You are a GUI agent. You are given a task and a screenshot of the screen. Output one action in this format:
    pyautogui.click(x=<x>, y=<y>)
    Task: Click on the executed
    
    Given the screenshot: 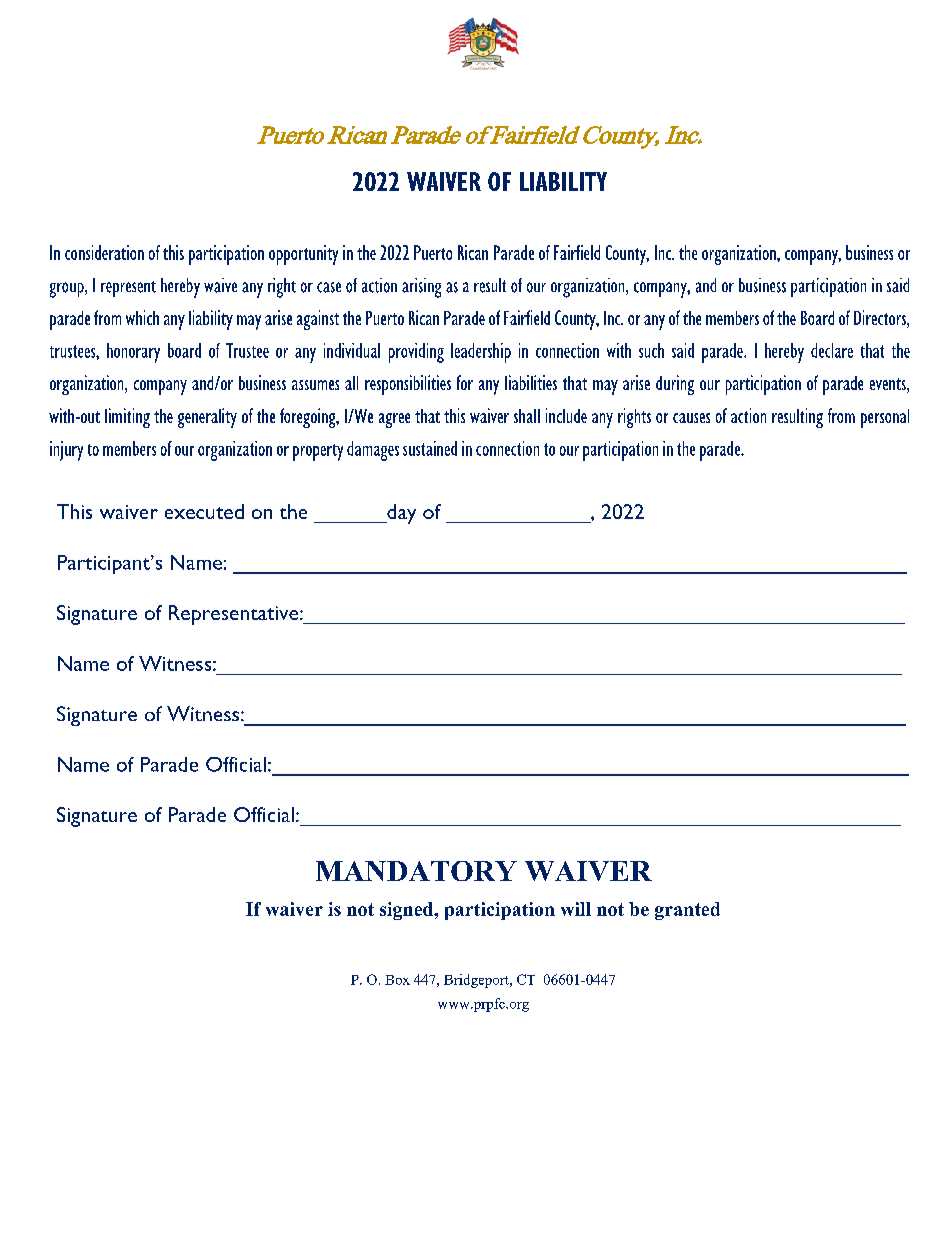 What is the action you would take?
    pyautogui.click(x=204, y=511)
